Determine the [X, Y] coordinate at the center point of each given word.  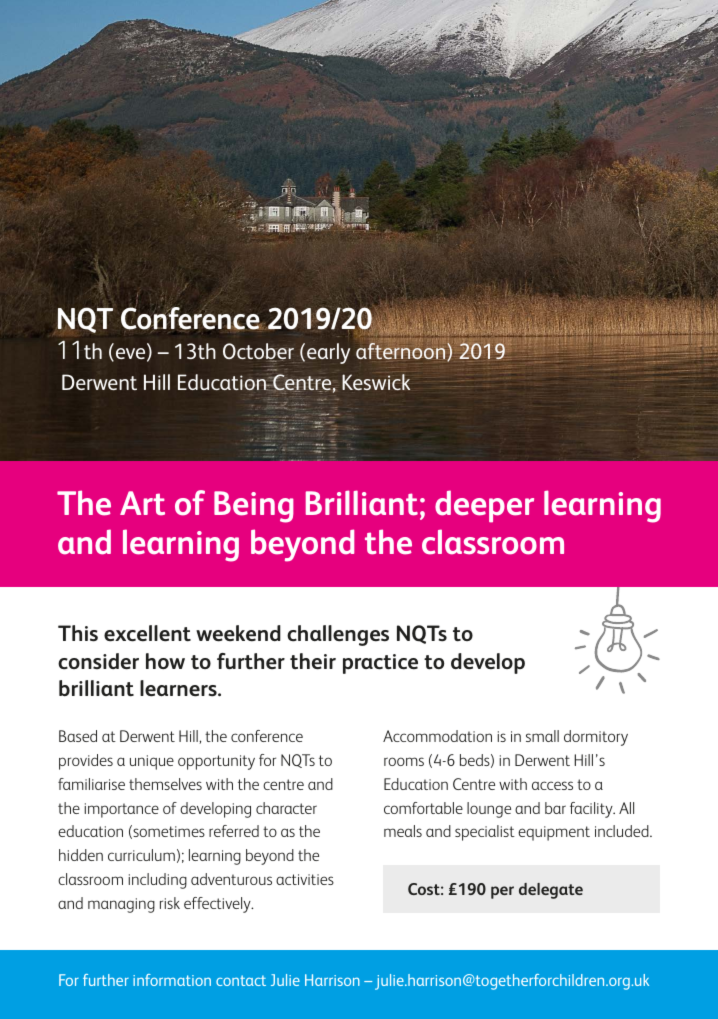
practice [380, 664]
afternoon [402, 351]
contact [241, 980]
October [258, 353]
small [542, 736]
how [165, 661]
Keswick [376, 382]
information [172, 980]
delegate [551, 891]
